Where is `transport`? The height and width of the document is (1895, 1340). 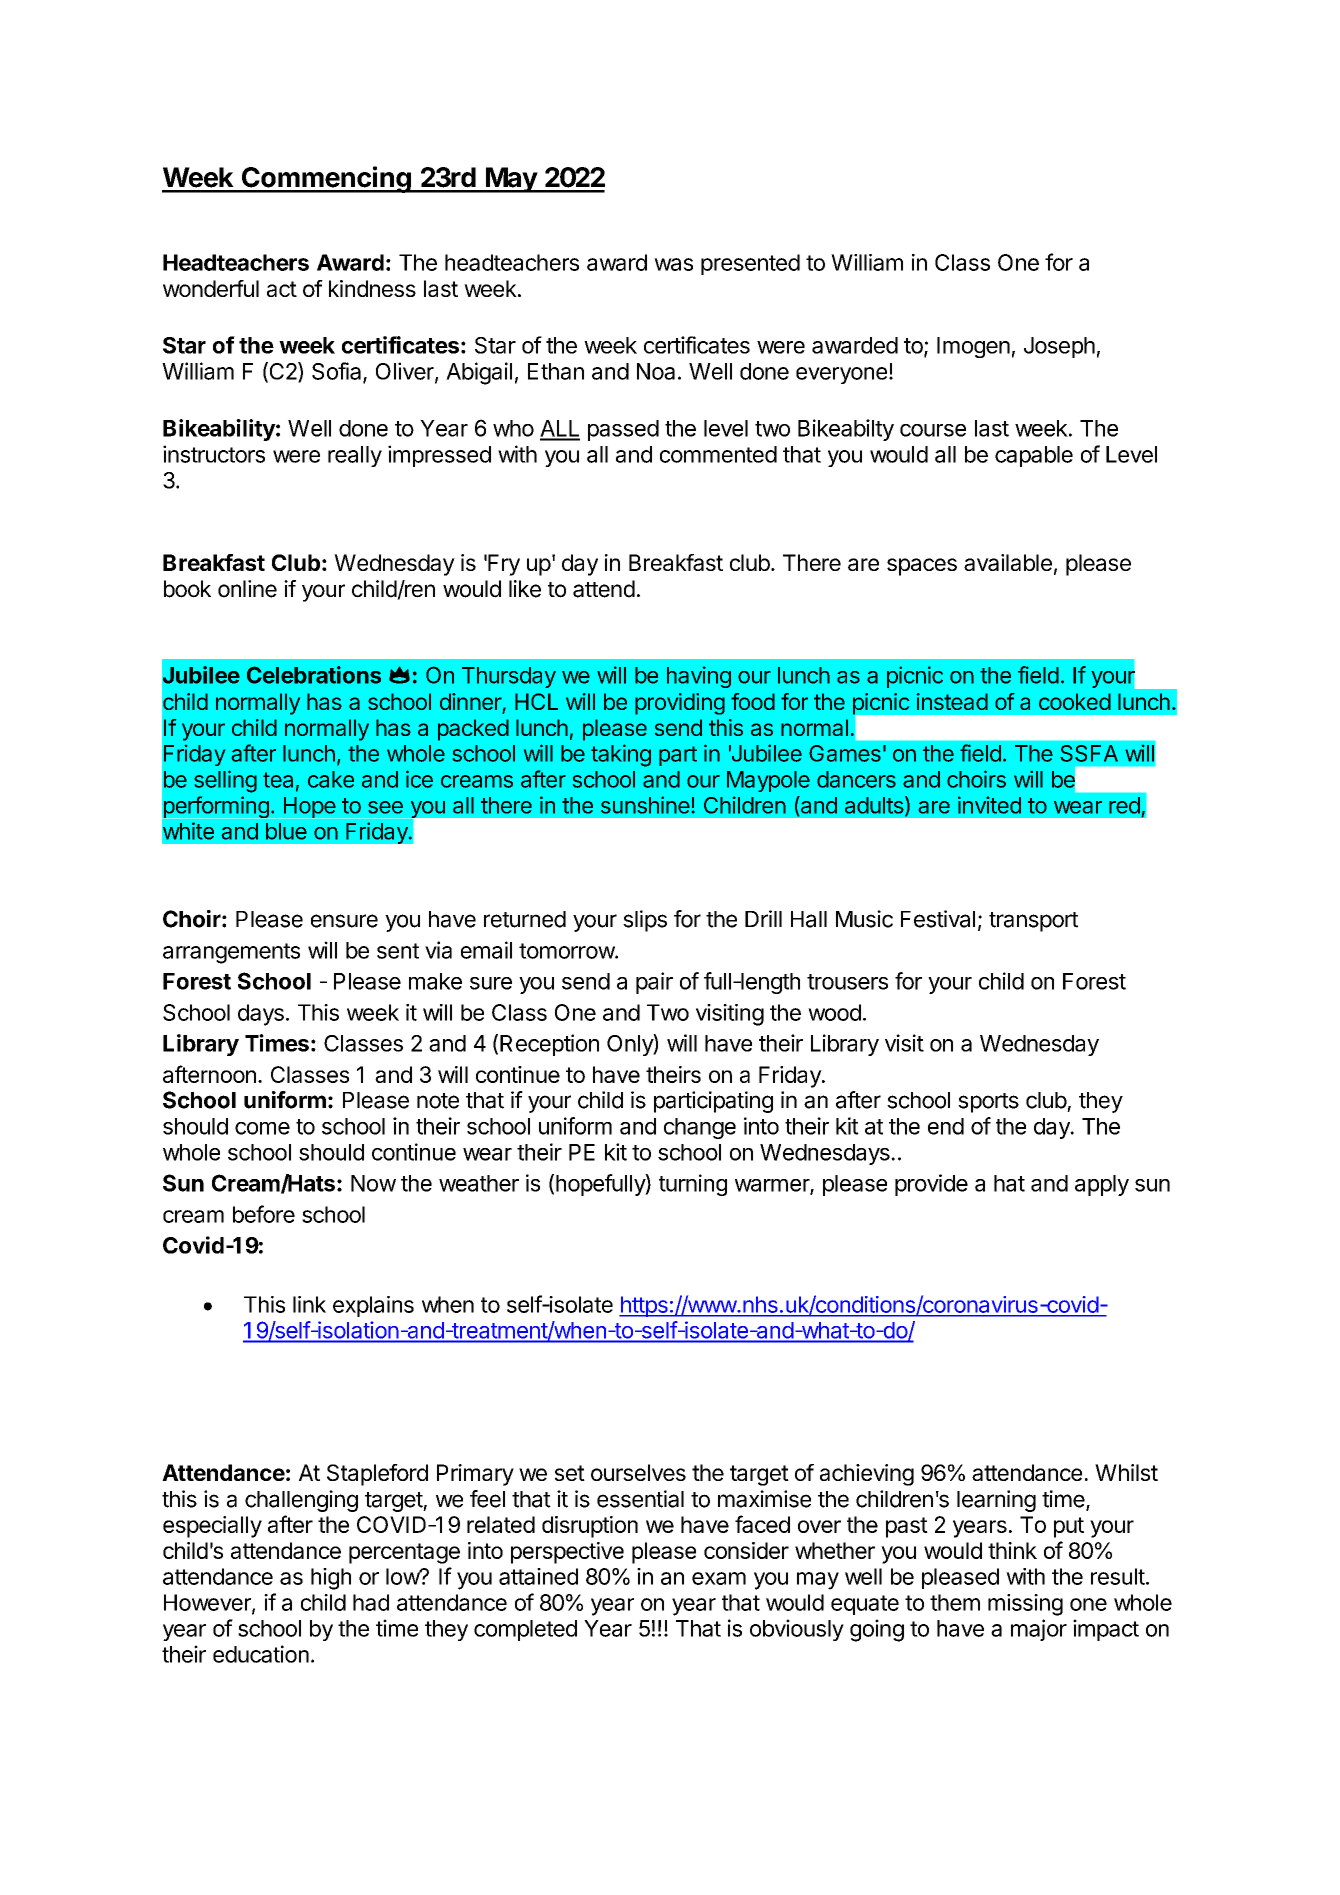 transport is located at coordinates (1033, 922).
